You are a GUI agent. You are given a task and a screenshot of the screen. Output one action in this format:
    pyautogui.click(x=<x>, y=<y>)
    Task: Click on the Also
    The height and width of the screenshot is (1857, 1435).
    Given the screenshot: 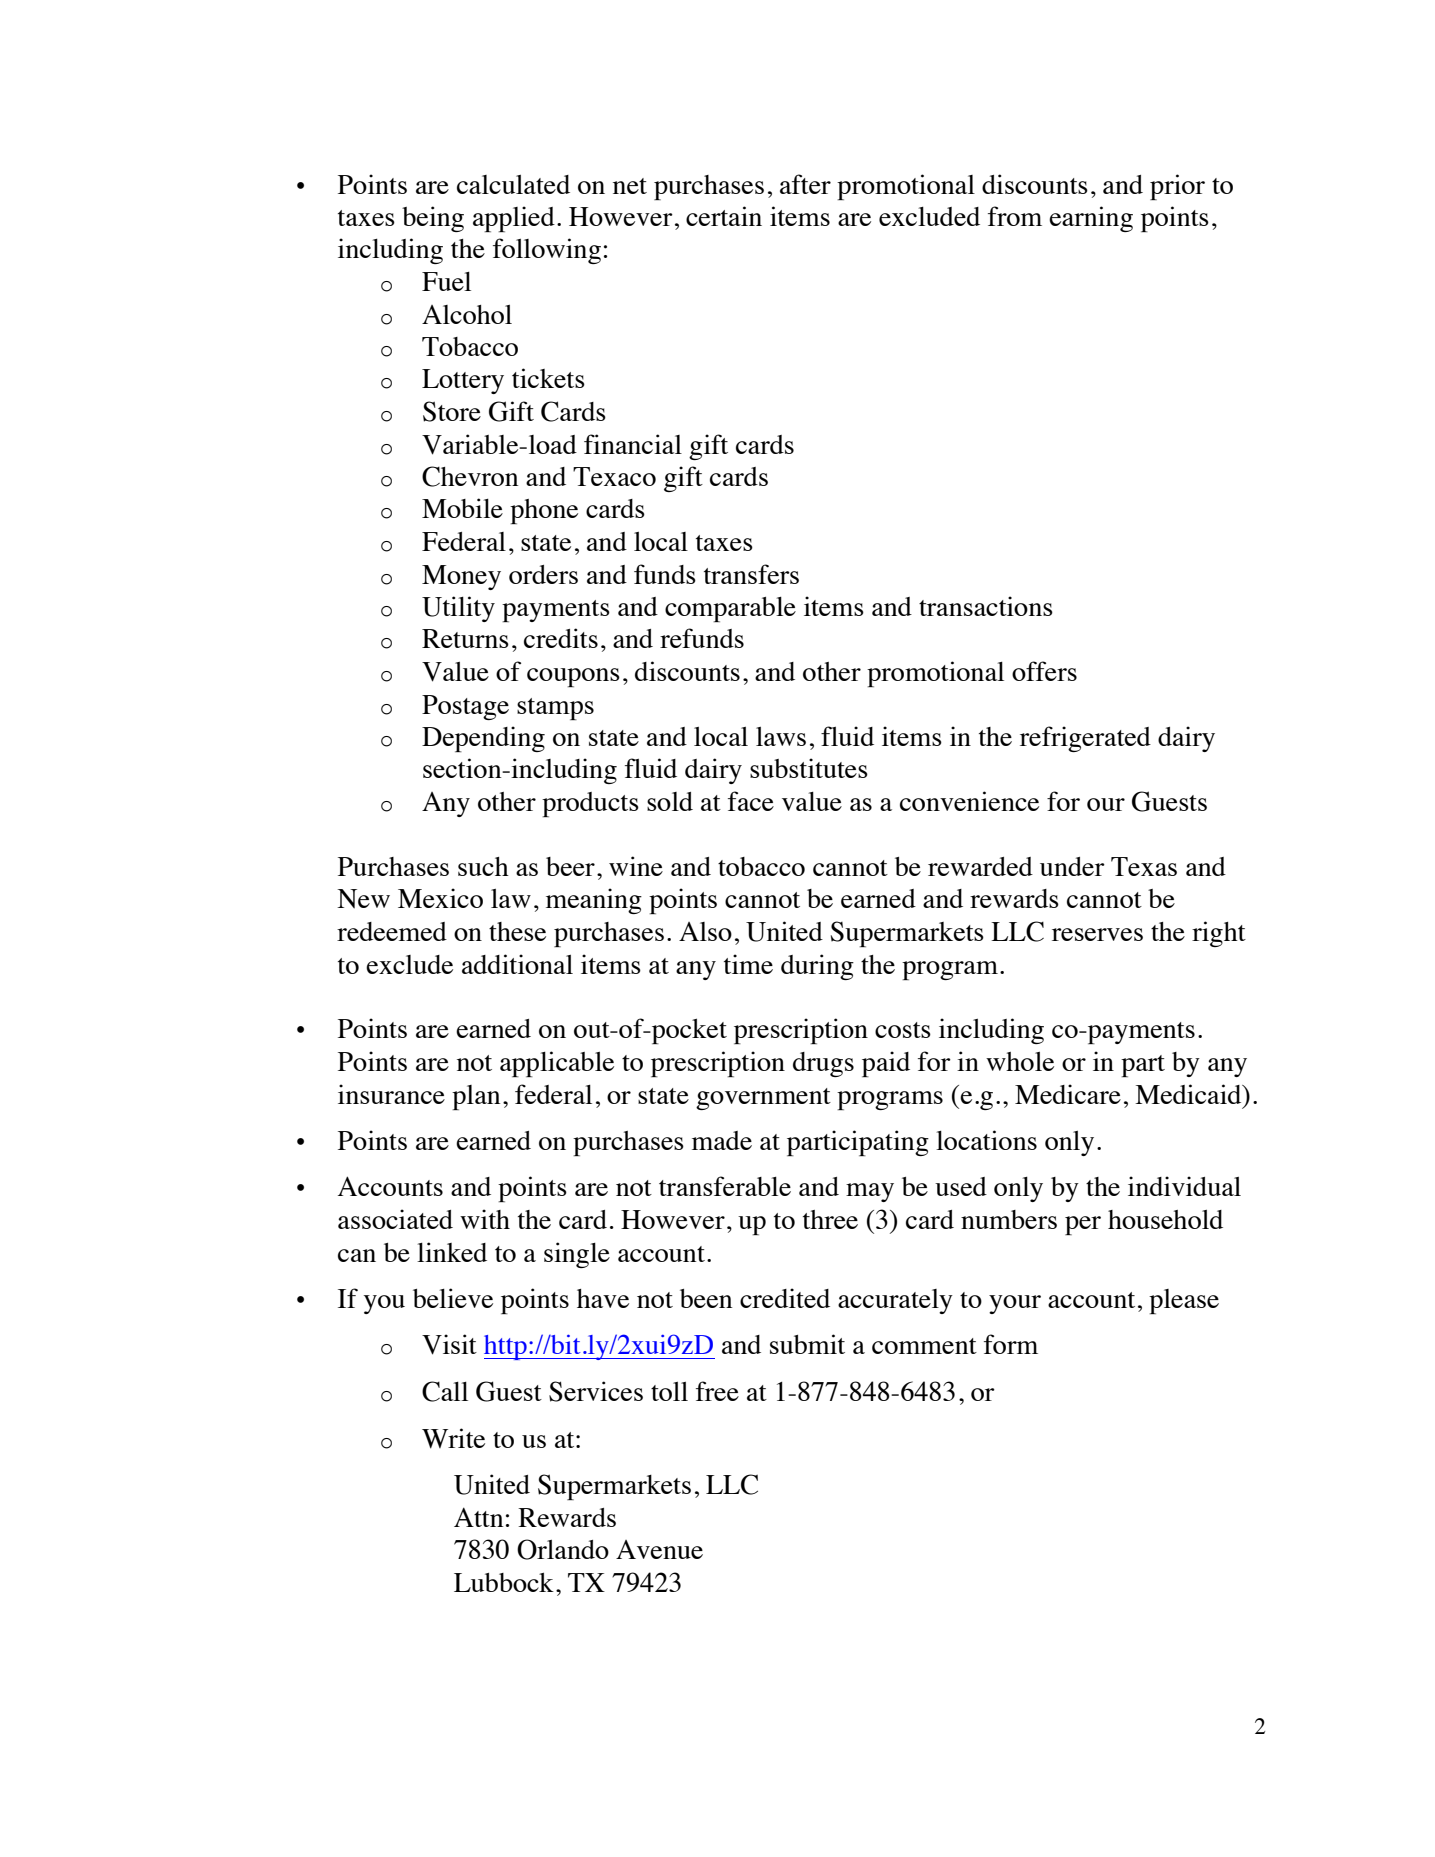 What is the action you would take?
    pyautogui.click(x=705, y=931)
